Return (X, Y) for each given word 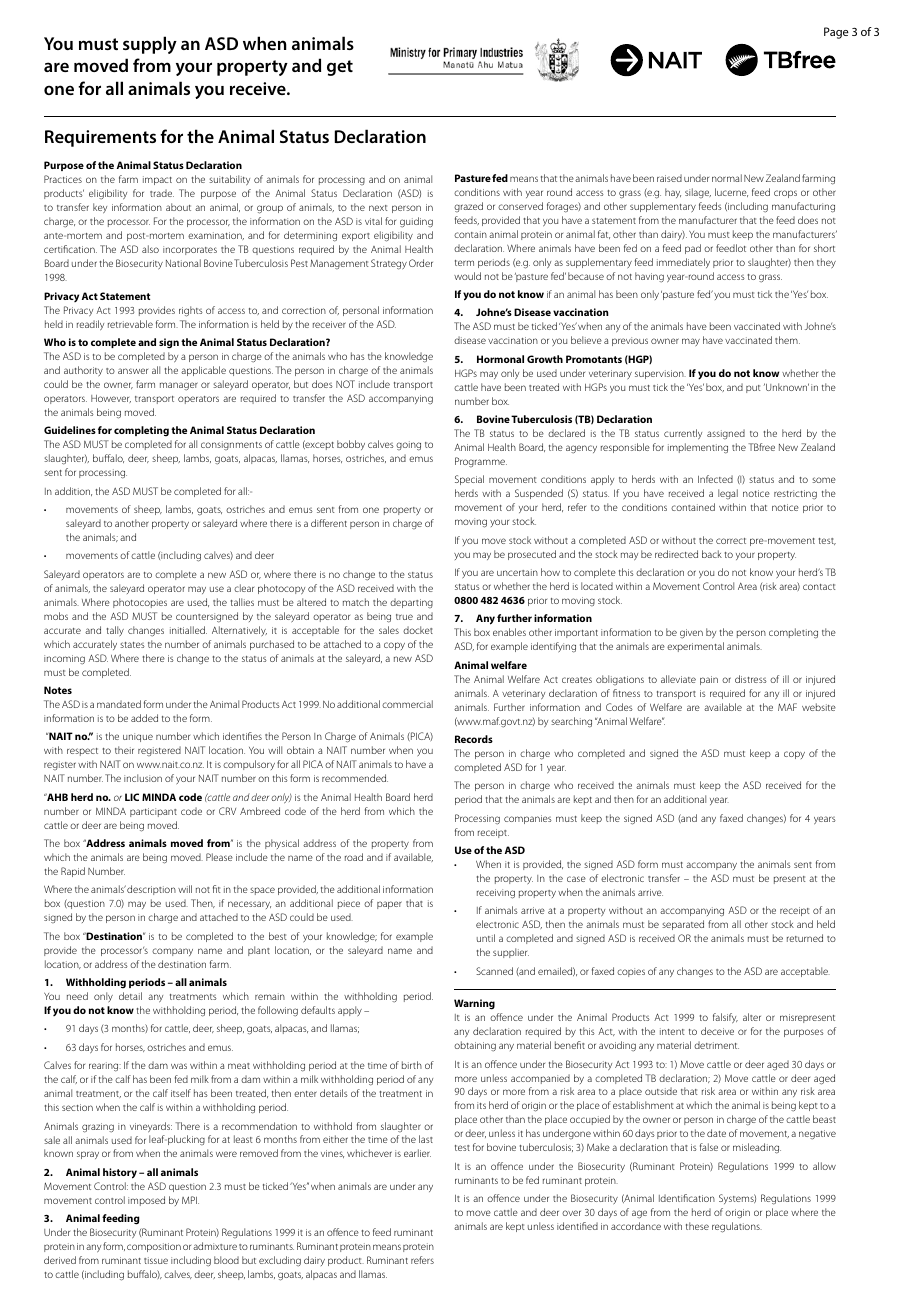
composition (154, 1247)
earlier (417, 1153)
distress (751, 679)
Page (836, 33)
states (132, 645)
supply (150, 45)
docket (418, 630)
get (340, 68)
